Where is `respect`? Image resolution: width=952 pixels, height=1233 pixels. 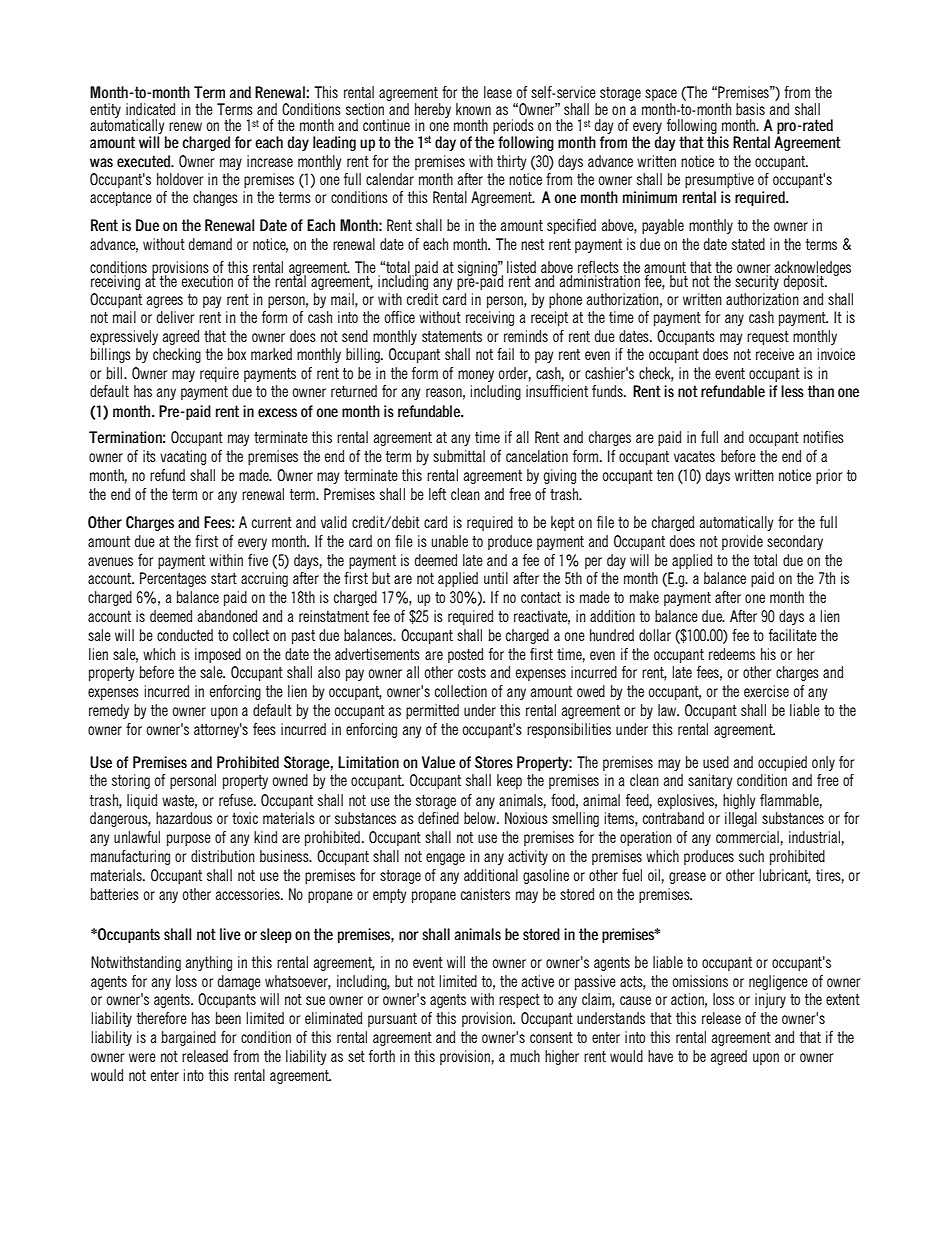
respect is located at coordinates (519, 1001).
